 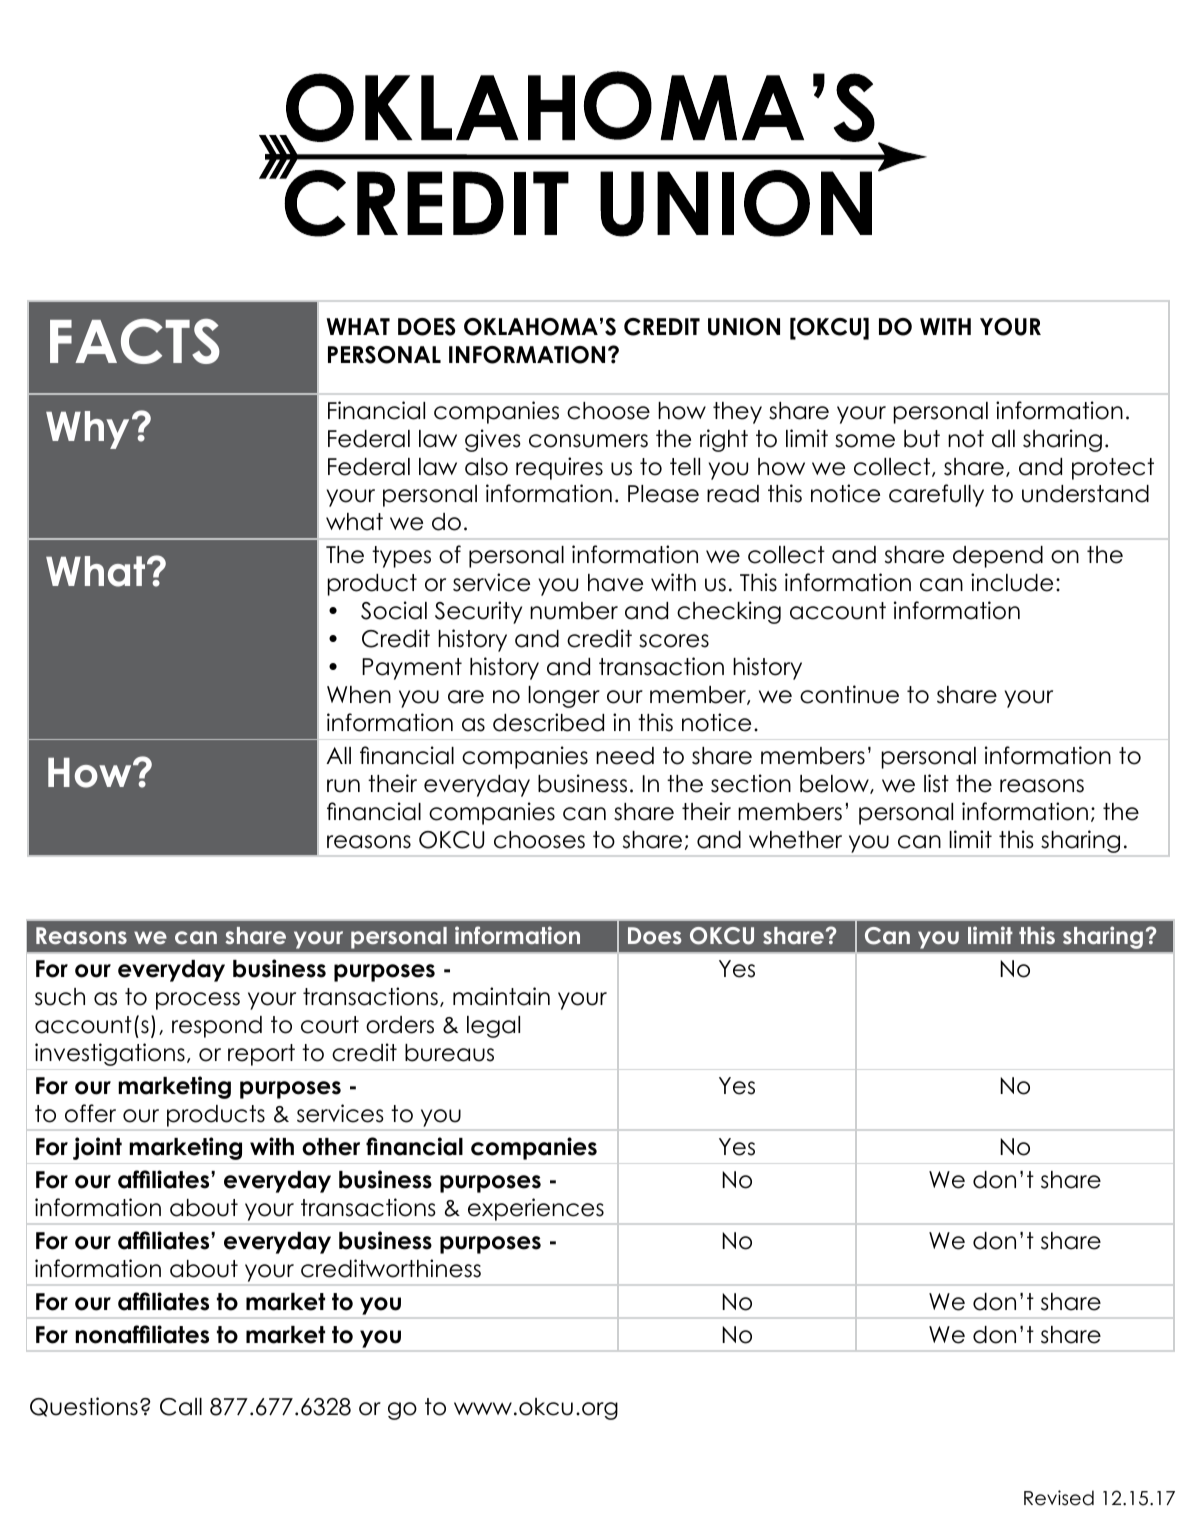 What do you see at coordinates (198, 1001) in the image?
I see `process` at bounding box center [198, 1001].
